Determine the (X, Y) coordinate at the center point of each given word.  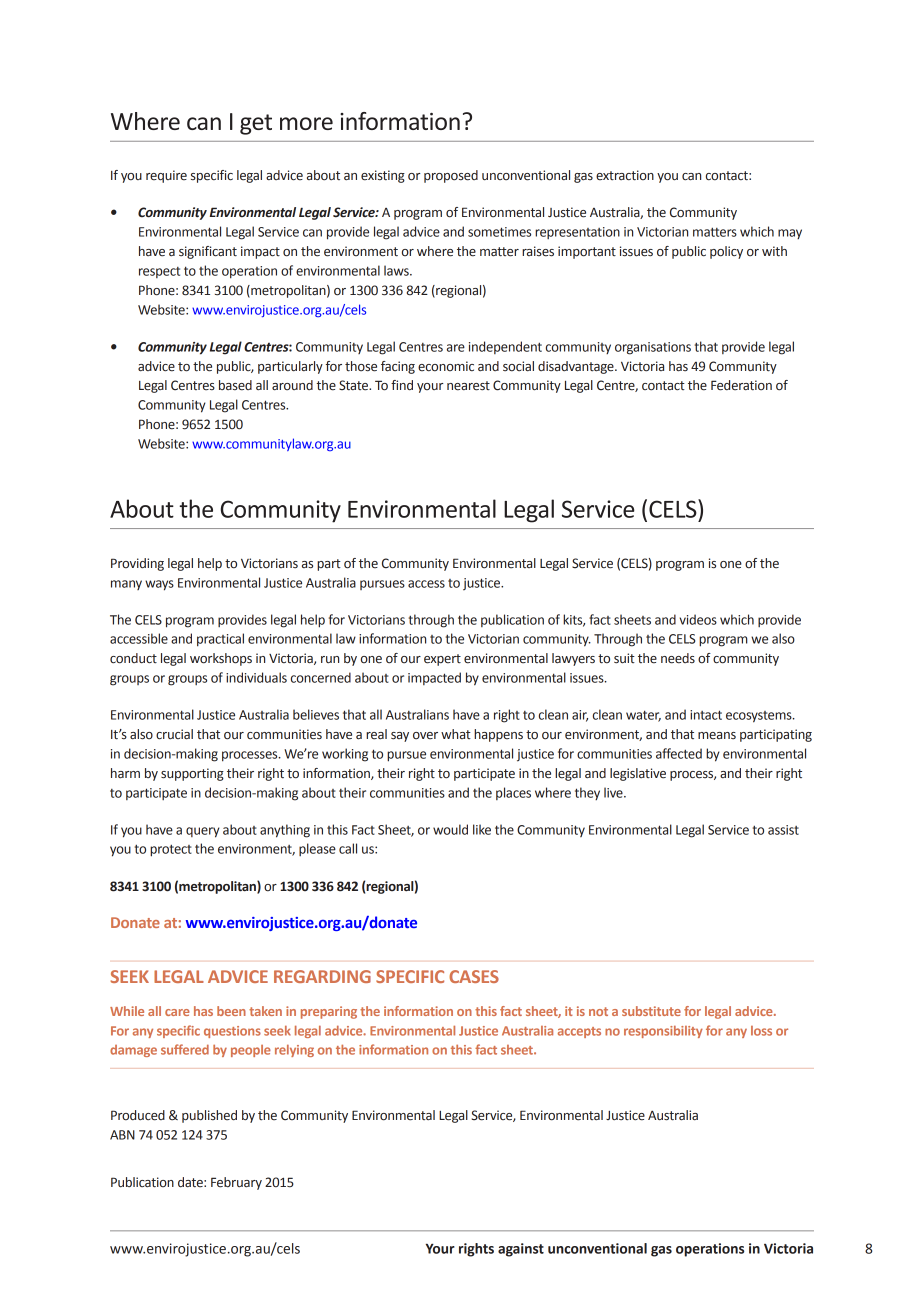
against (521, 1250)
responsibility (663, 1032)
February (236, 1183)
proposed (451, 176)
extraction (625, 175)
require (166, 176)
